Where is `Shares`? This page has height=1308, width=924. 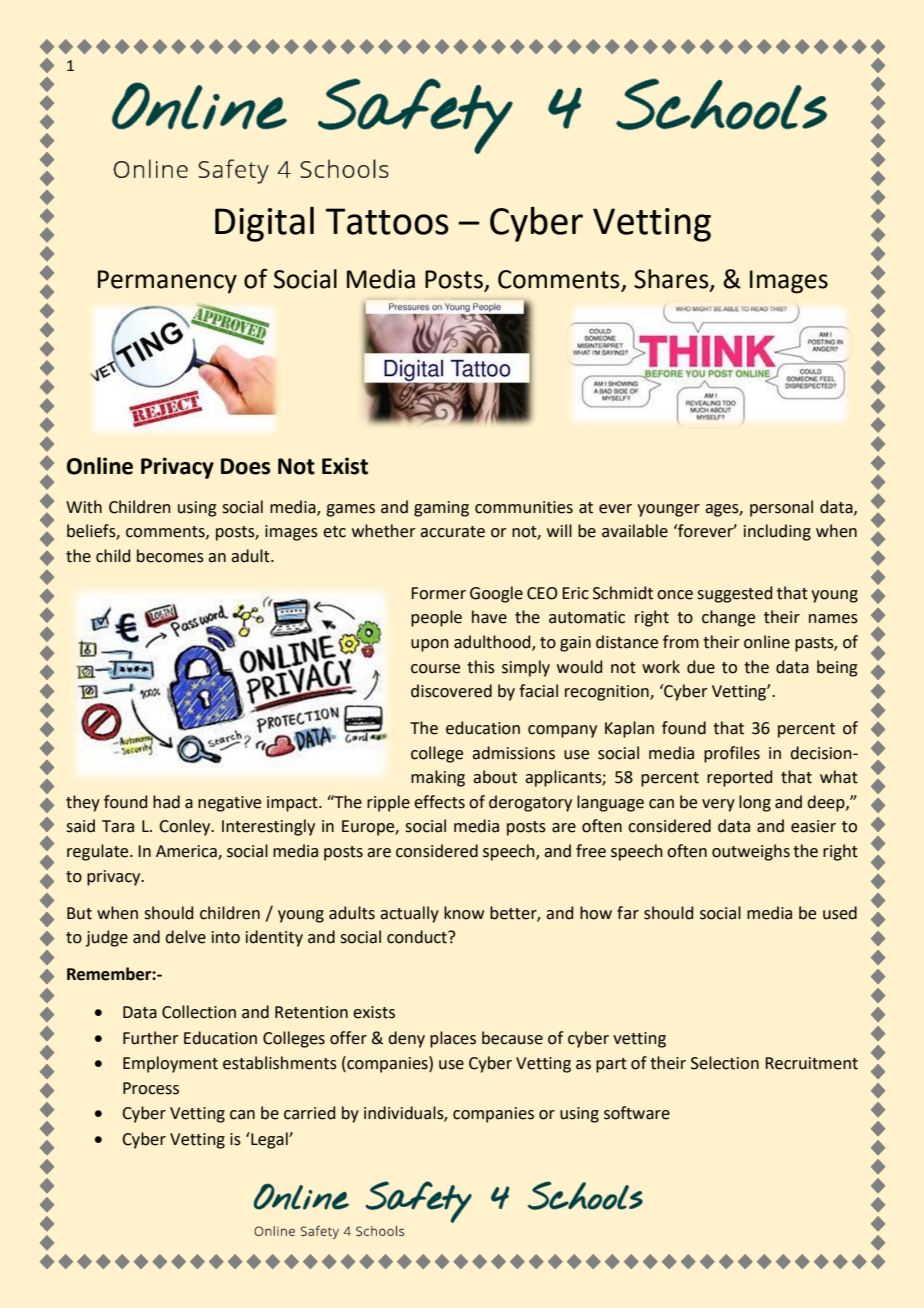 Shares is located at coordinates (672, 279).
